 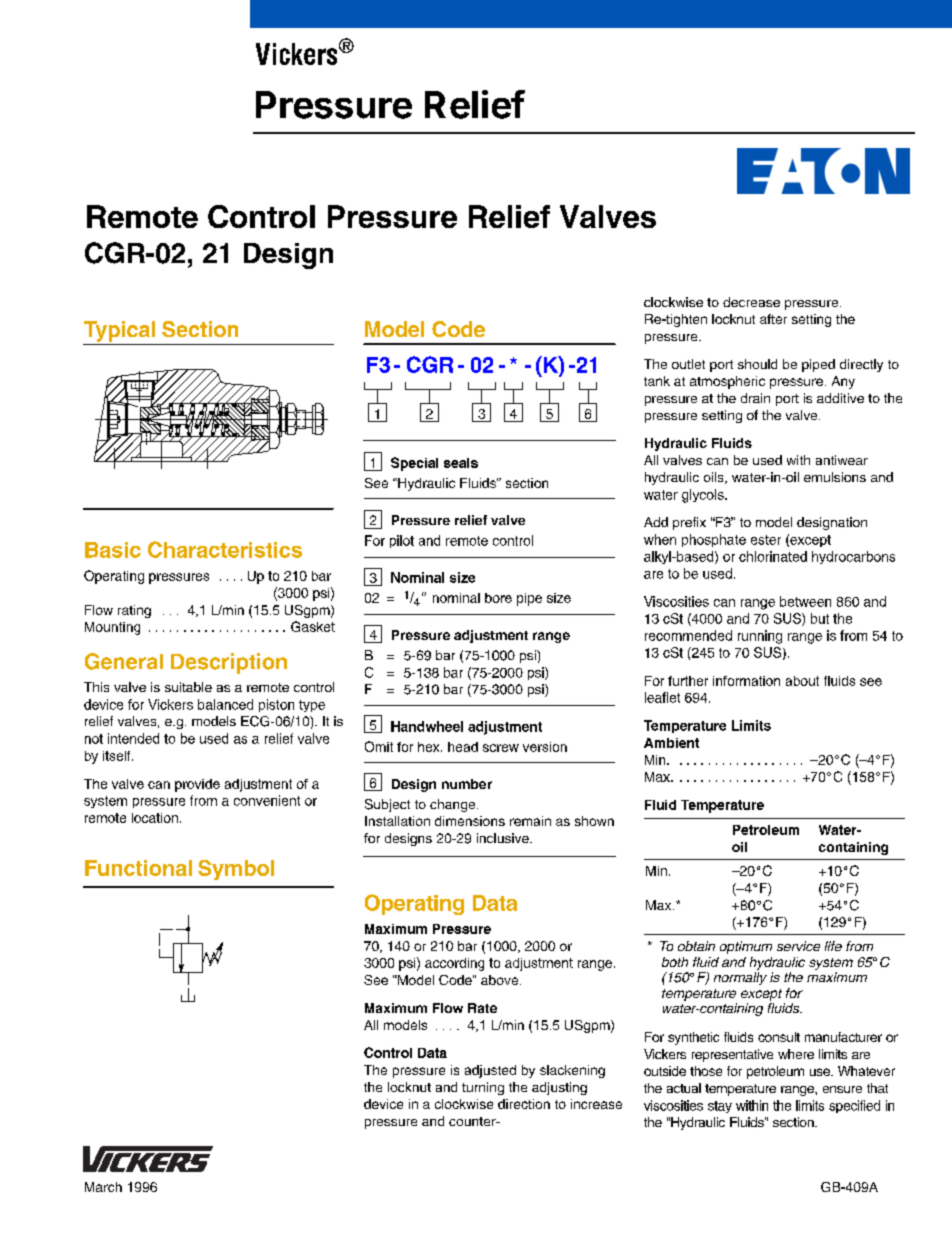 I want to click on tank, so click(x=657, y=381).
